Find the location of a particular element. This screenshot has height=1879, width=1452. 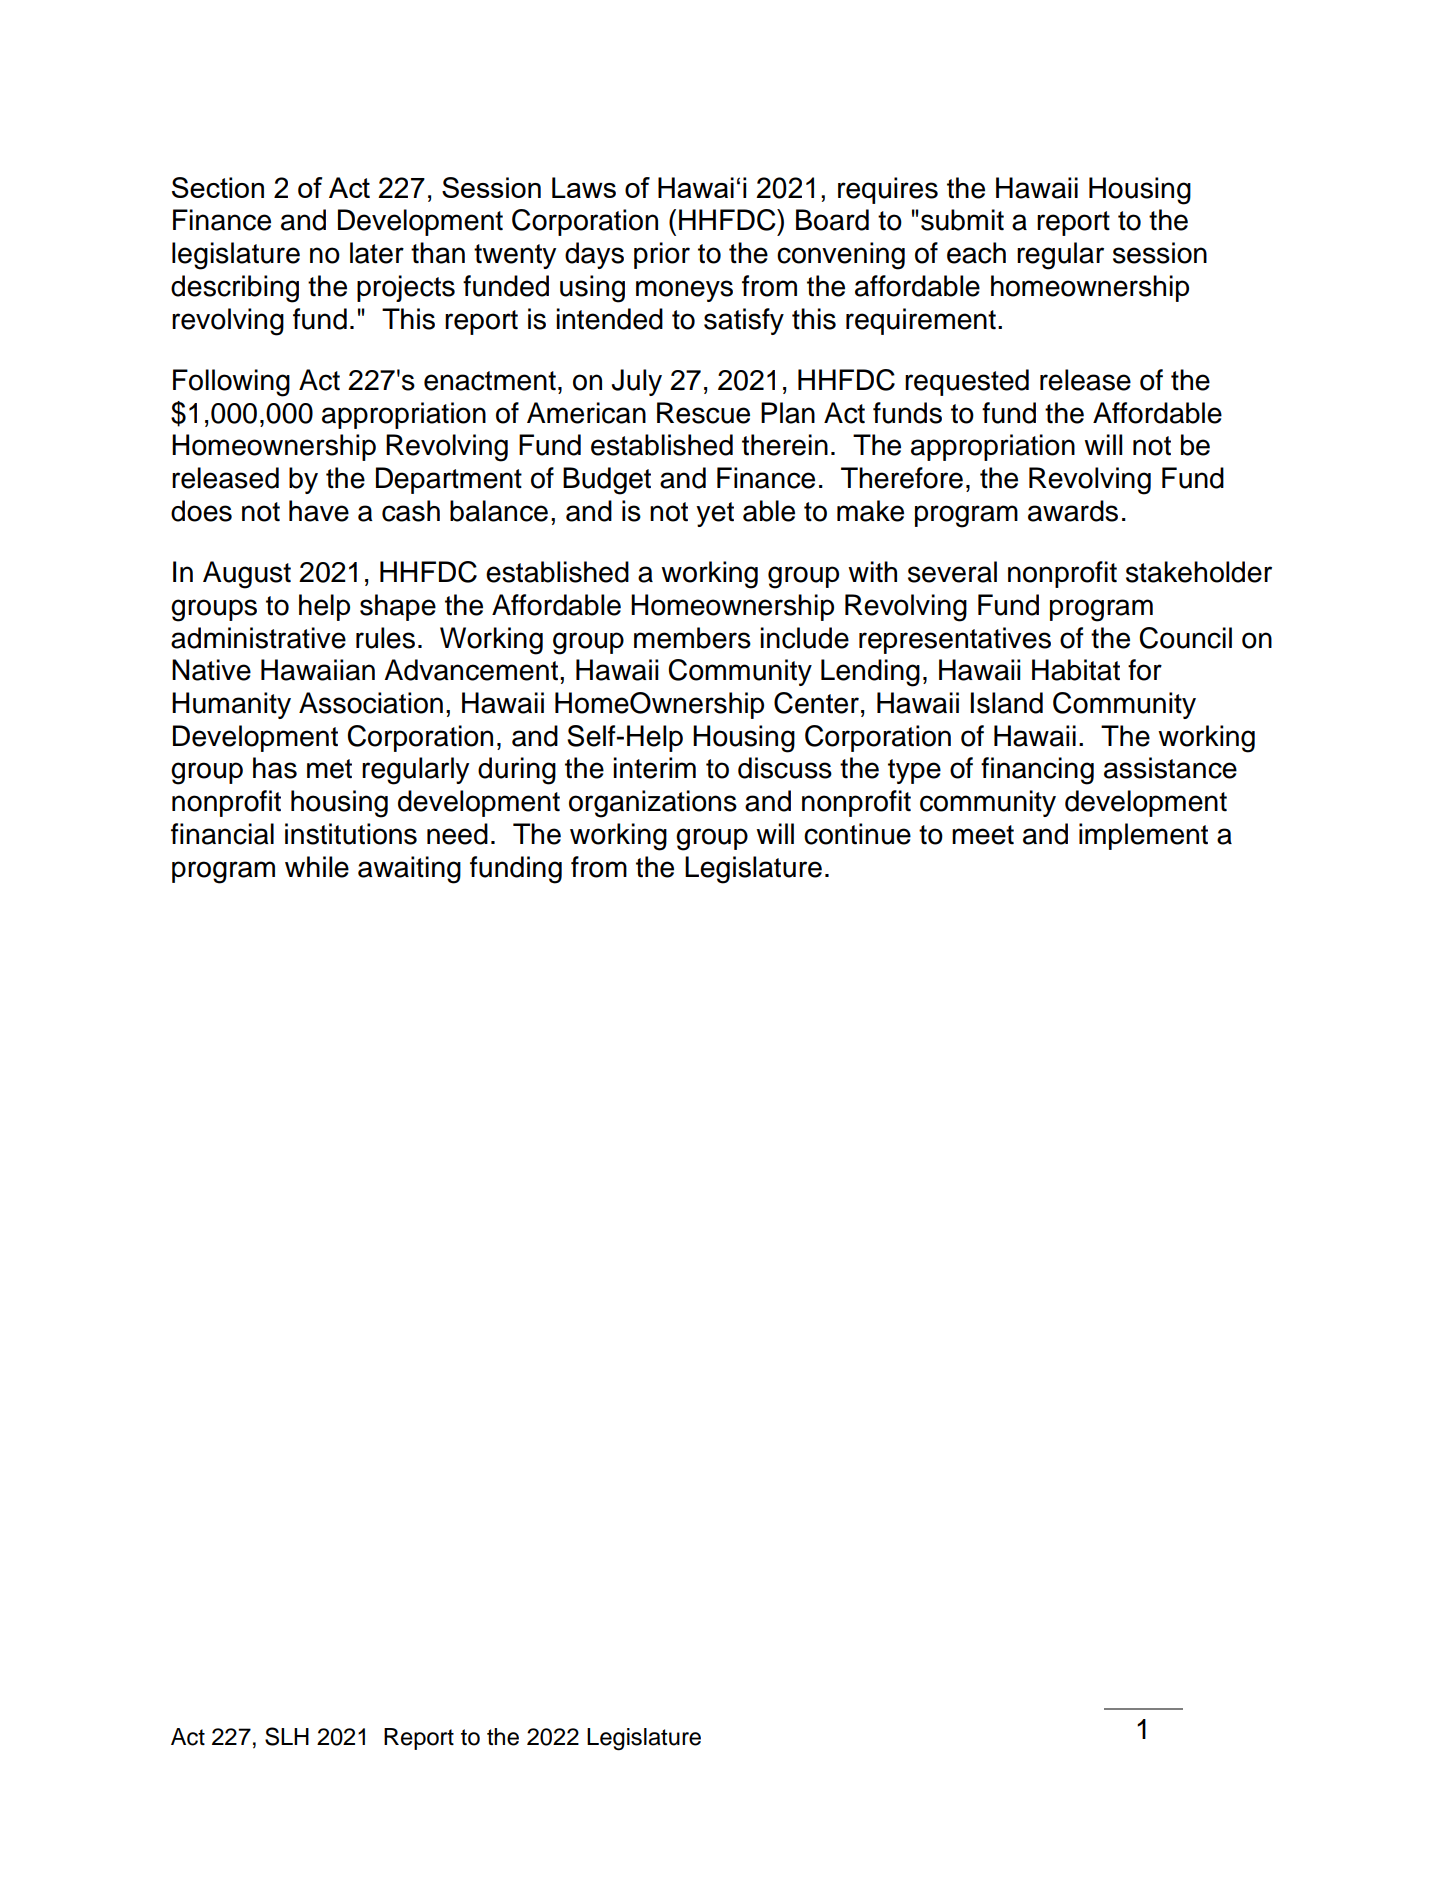

requested is located at coordinates (967, 382).
